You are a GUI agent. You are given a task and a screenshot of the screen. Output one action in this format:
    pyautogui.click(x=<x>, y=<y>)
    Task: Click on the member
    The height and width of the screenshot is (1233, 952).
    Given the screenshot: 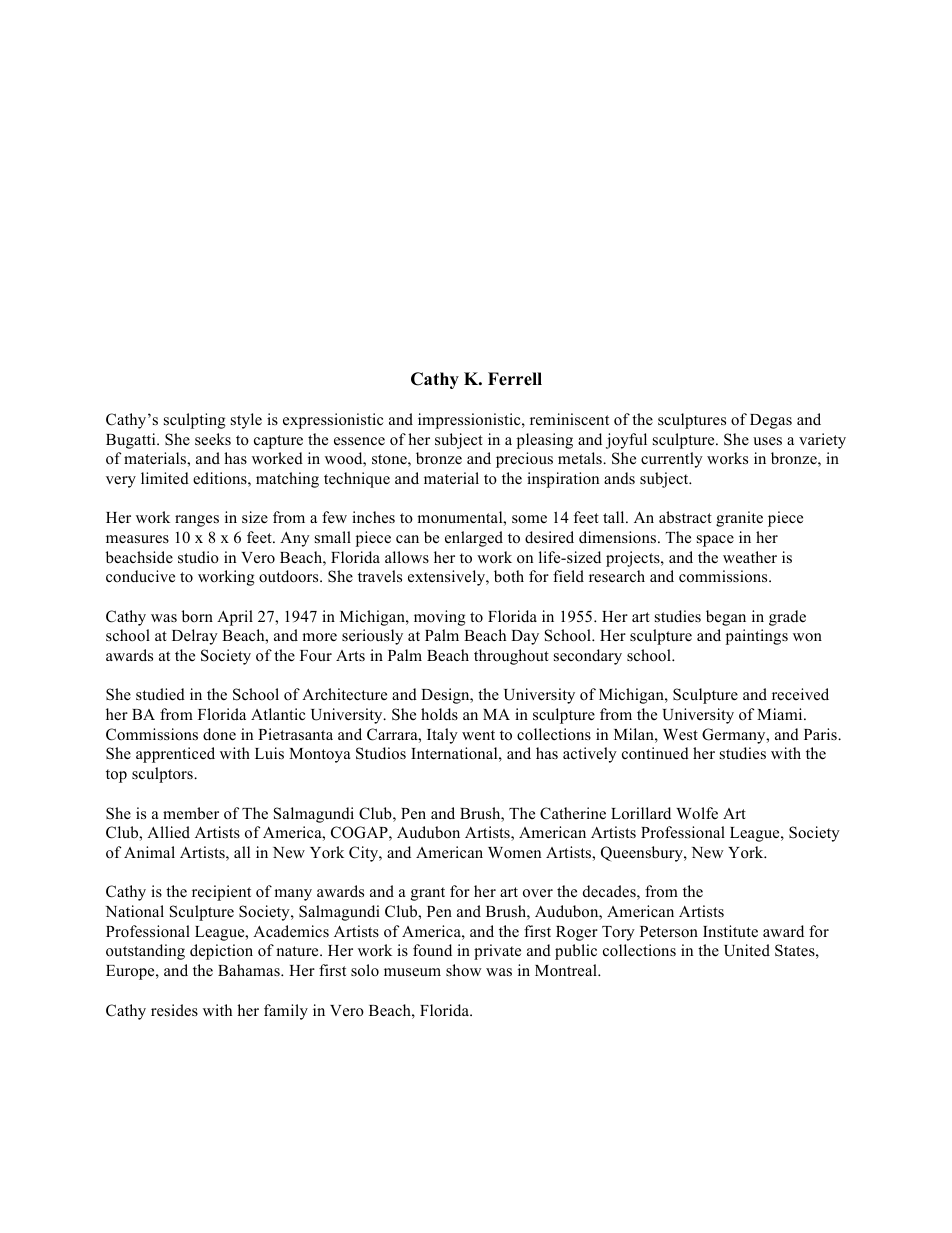 What is the action you would take?
    pyautogui.click(x=191, y=813)
